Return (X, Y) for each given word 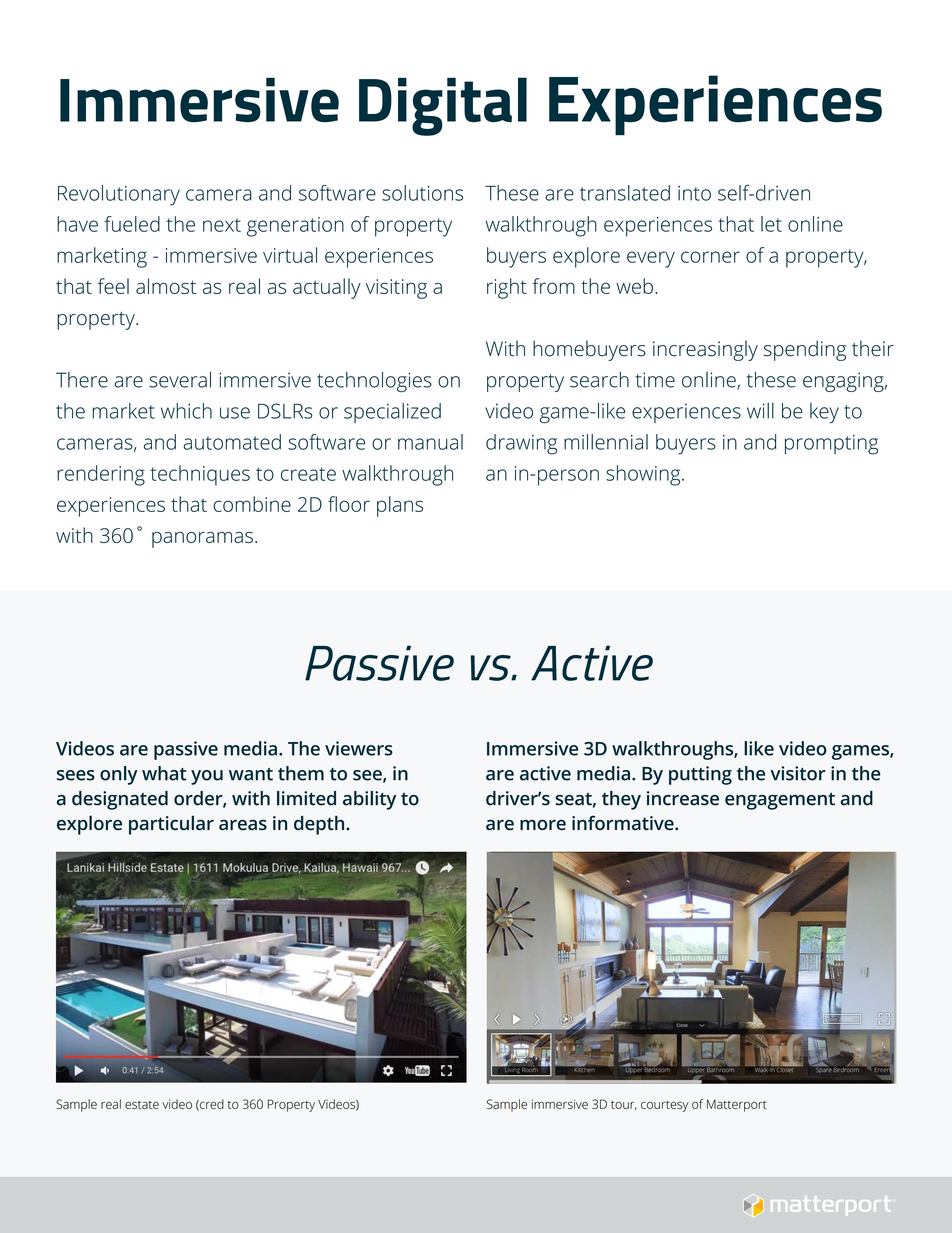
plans (400, 506)
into (694, 193)
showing (644, 475)
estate (142, 1105)
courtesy (665, 1106)
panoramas (202, 540)
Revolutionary (119, 195)
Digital (443, 106)
